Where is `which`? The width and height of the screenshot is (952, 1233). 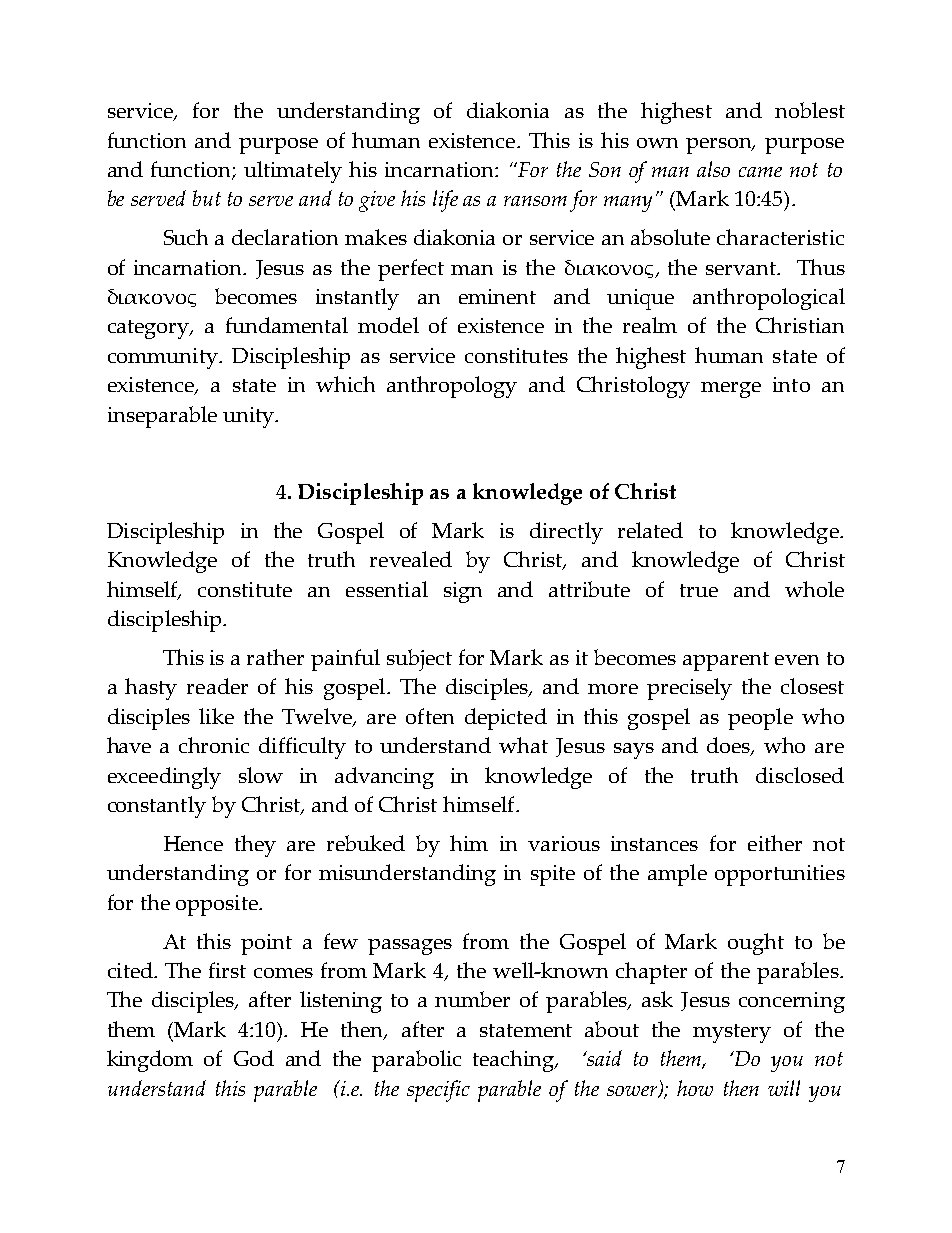
which is located at coordinates (345, 384).
